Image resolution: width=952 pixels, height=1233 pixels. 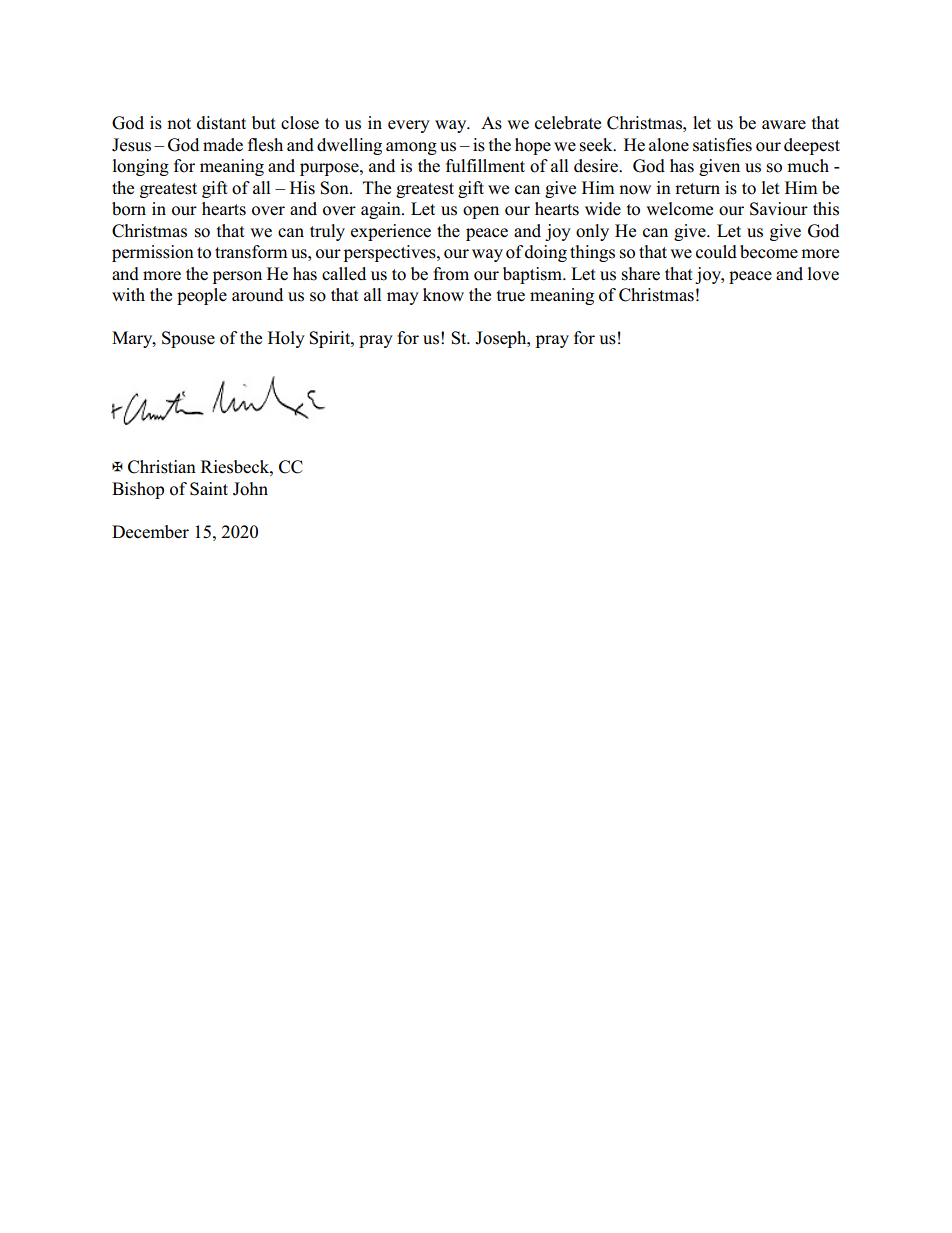 I want to click on Spouse, so click(x=188, y=339).
